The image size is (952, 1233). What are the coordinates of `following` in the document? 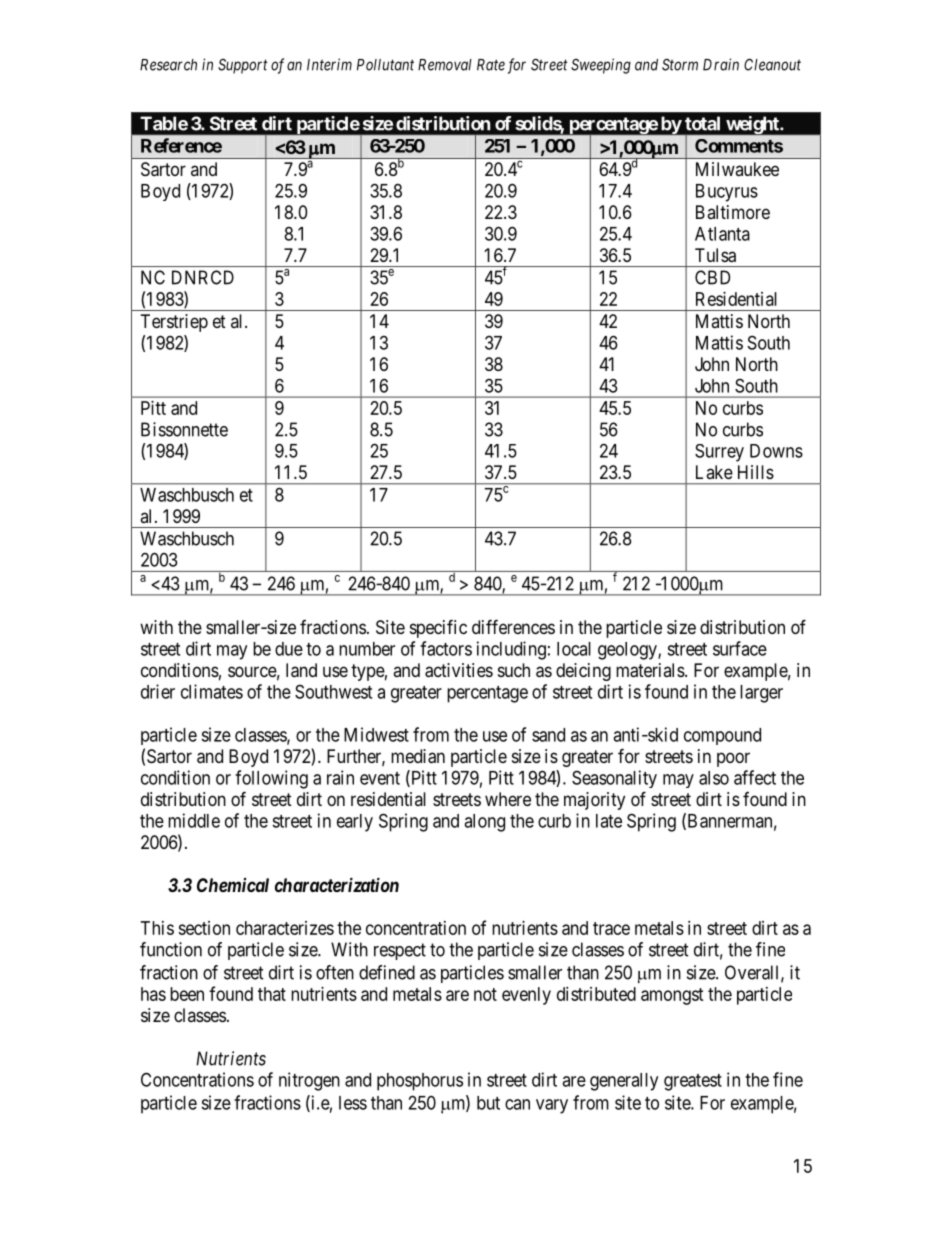 It's located at (271, 779).
